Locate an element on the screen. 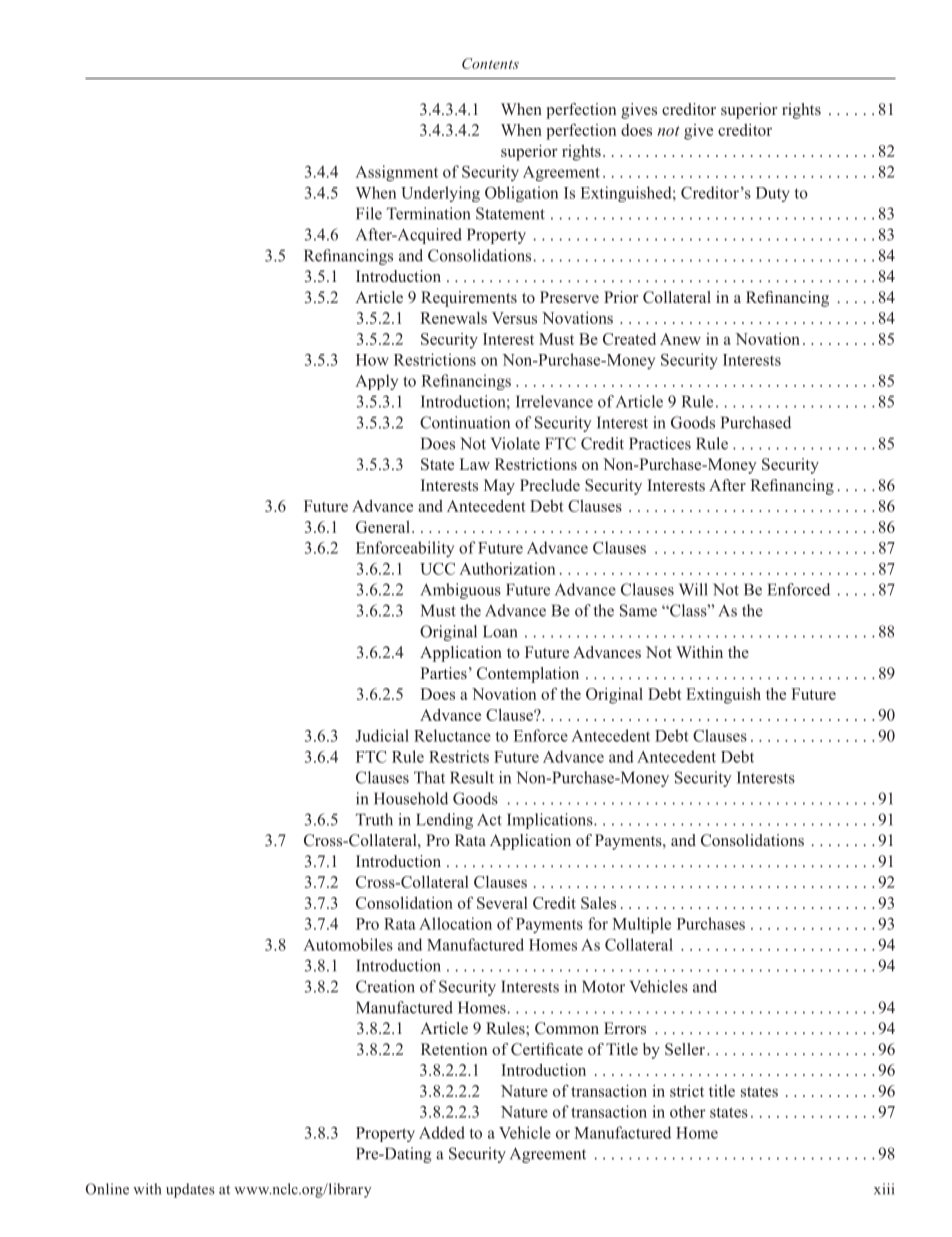  File is located at coordinates (369, 213).
